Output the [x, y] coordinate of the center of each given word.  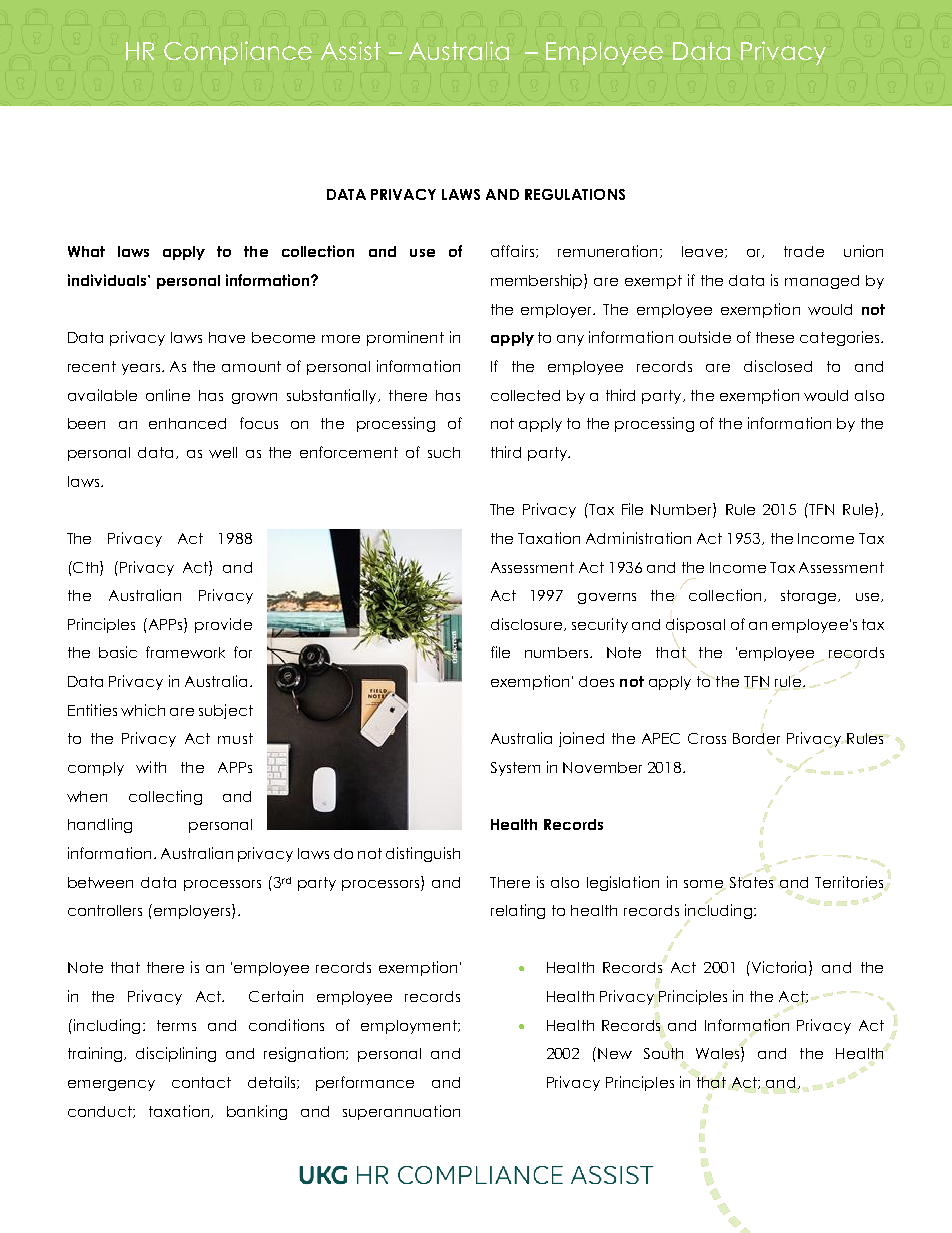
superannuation [401, 1112]
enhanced [187, 423]
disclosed [778, 366]
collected [525, 395]
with [151, 767]
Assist [351, 50]
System [515, 769]
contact [201, 1082]
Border [756, 739]
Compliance [238, 53]
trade [804, 251]
